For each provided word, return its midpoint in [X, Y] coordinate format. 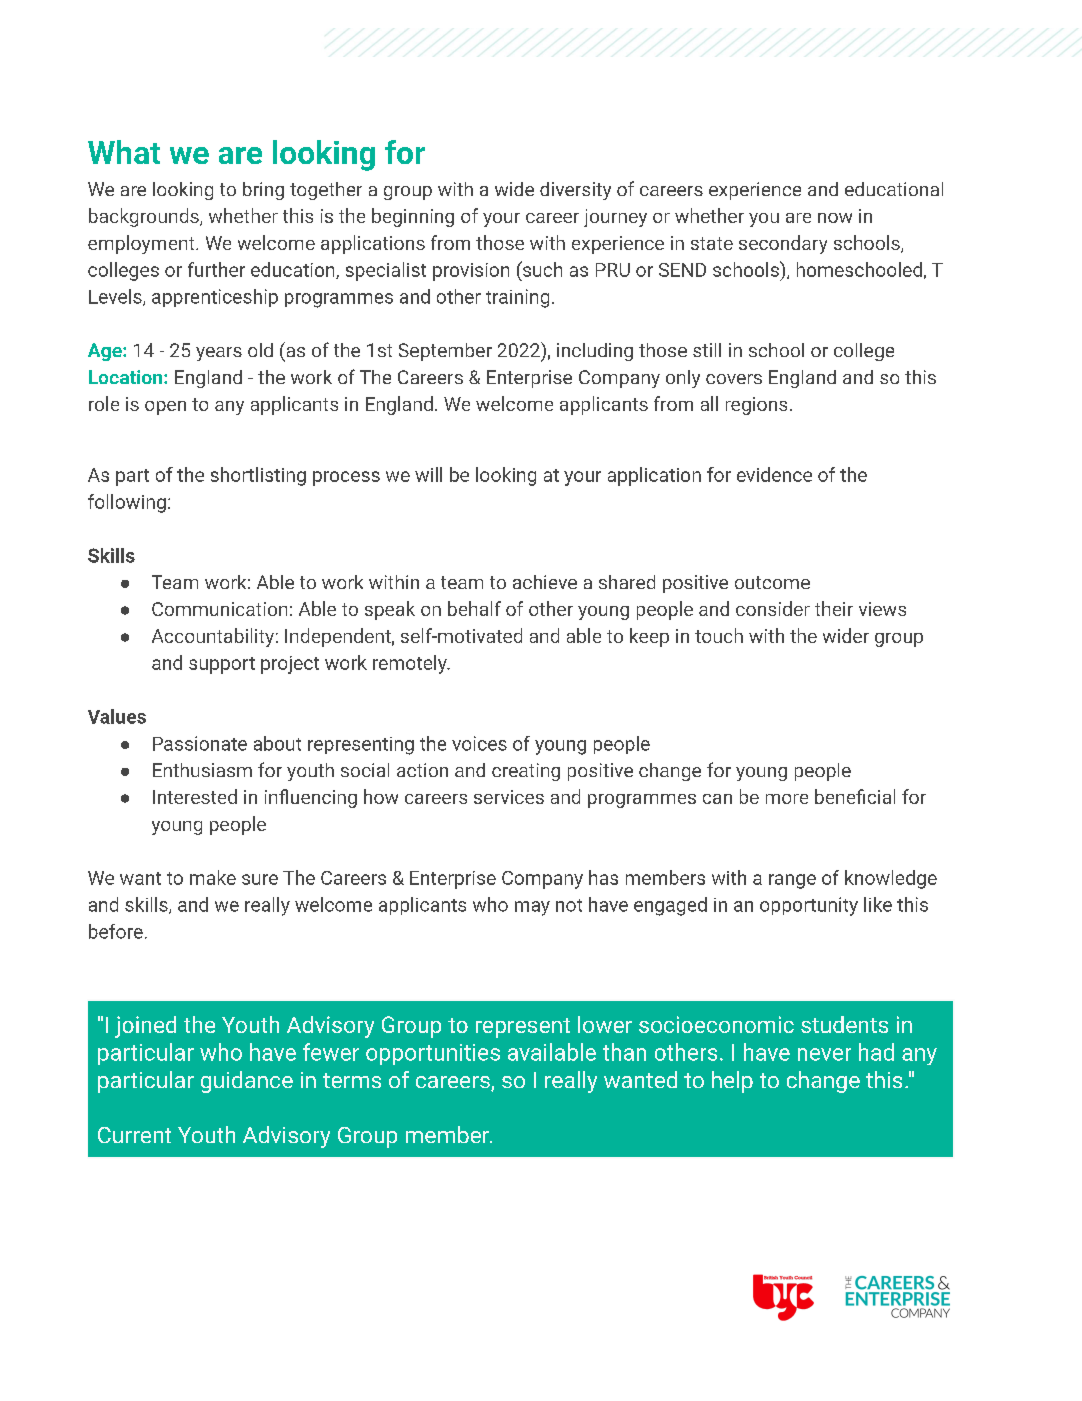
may [532, 908]
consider [773, 608]
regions [756, 406]
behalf [474, 608]
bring [263, 191]
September [445, 352]
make [213, 877]
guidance [247, 1082]
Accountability [213, 637]
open [165, 408]
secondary [783, 244]
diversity [575, 191]
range [792, 881]
